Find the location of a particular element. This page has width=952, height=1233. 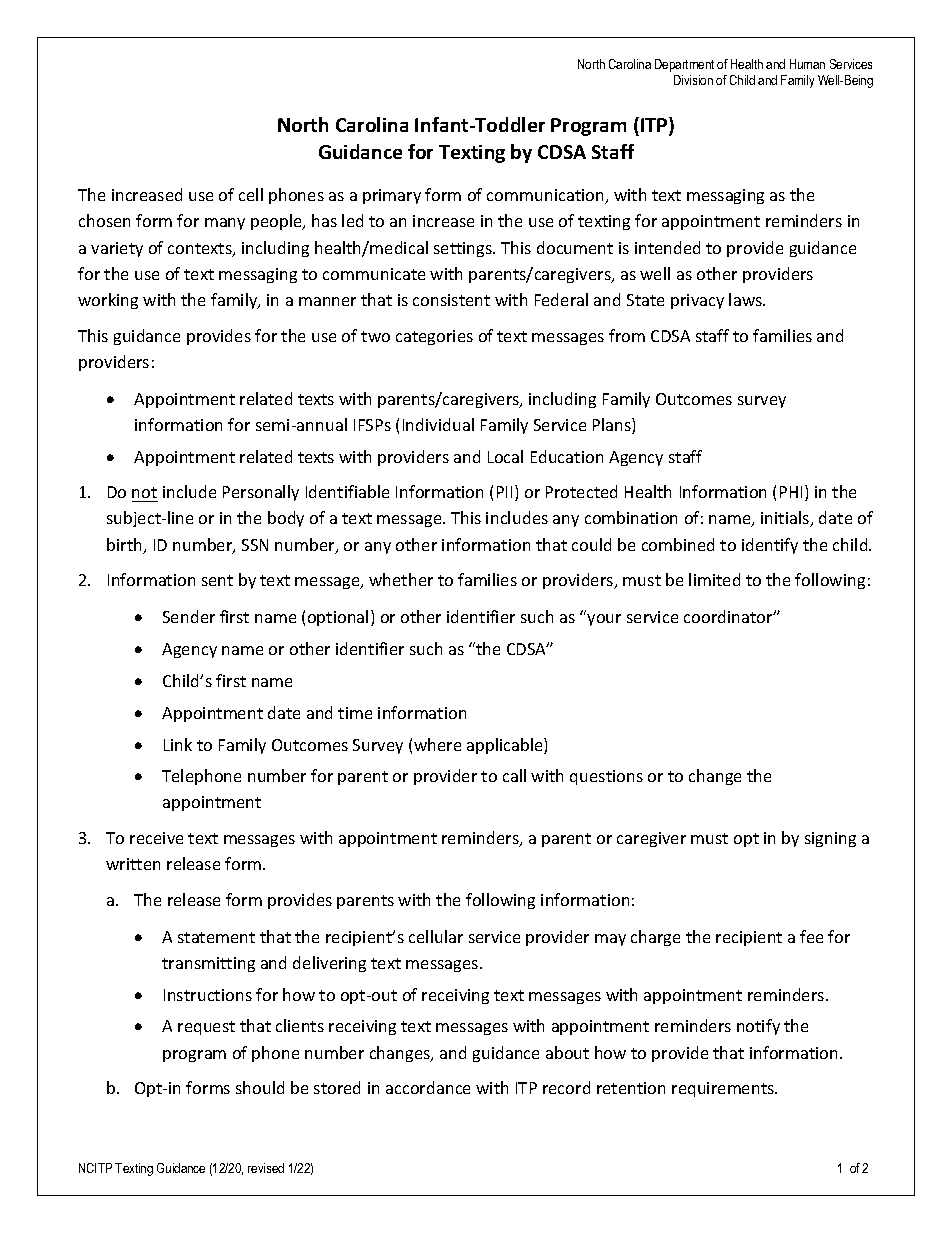

categories is located at coordinates (434, 337).
